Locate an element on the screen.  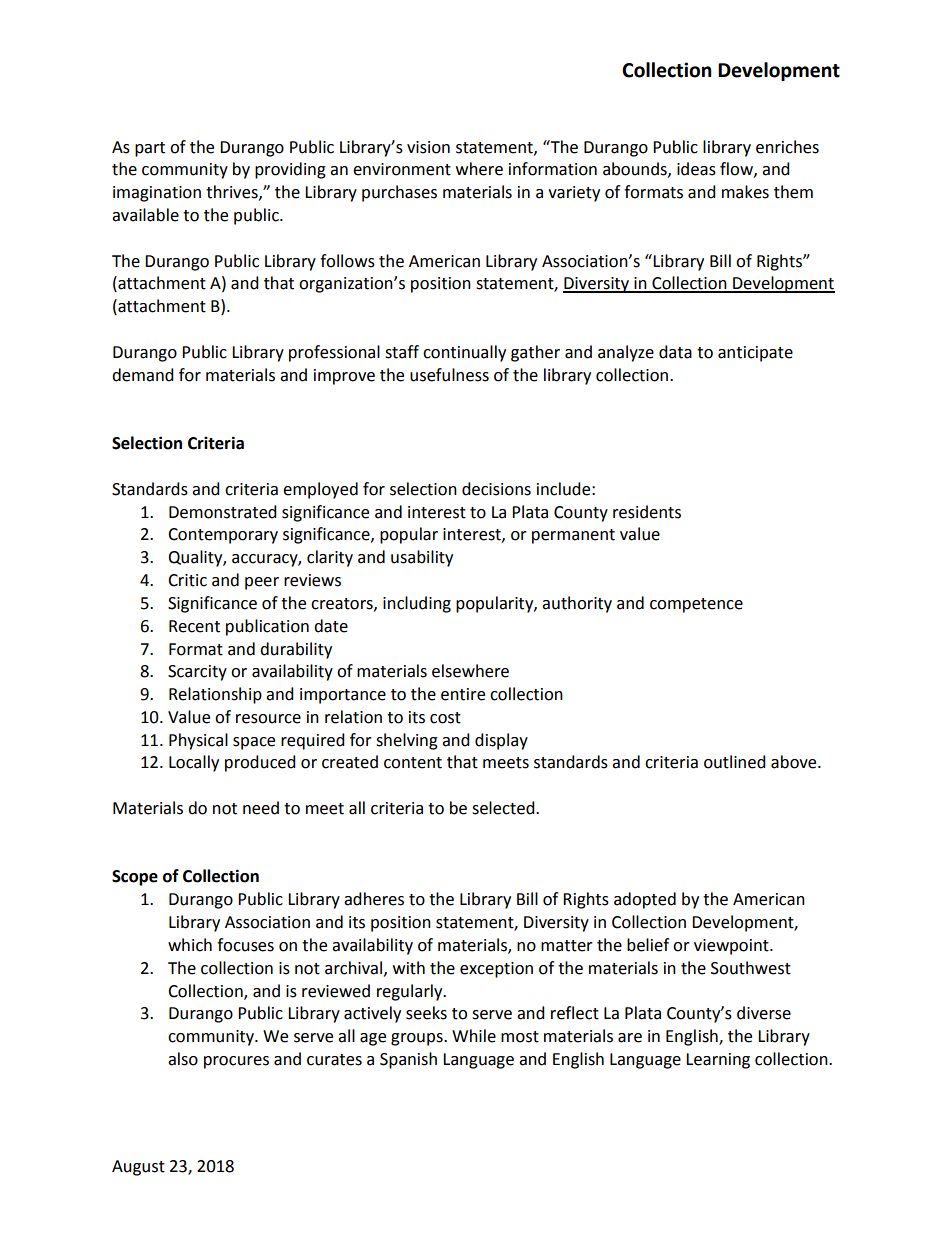
adheres is located at coordinates (374, 899).
